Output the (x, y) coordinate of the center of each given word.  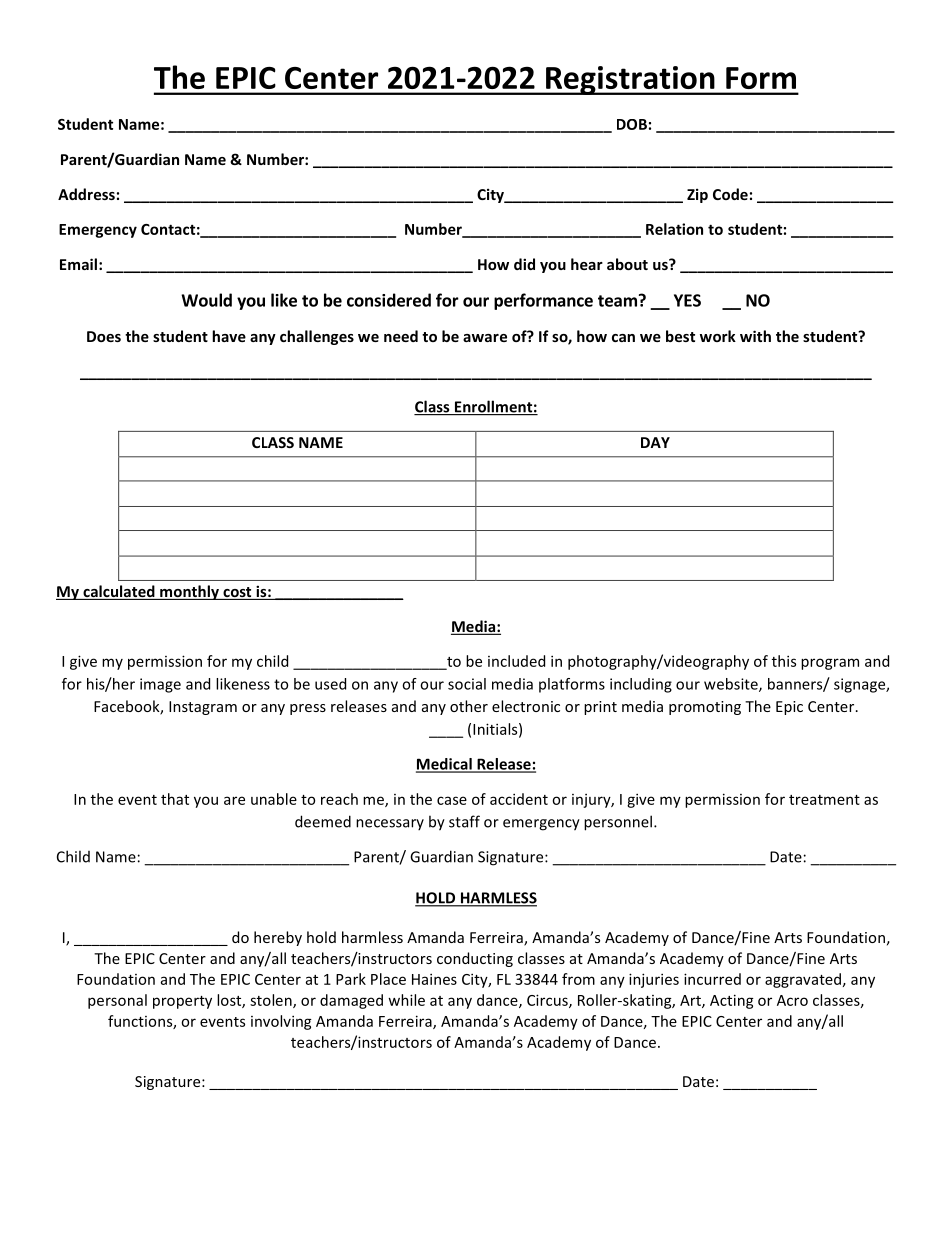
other (469, 706)
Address (86, 194)
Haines (434, 979)
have (229, 336)
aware (485, 338)
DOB (632, 124)
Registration (630, 80)
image (160, 685)
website (732, 685)
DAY (655, 442)
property (182, 1002)
